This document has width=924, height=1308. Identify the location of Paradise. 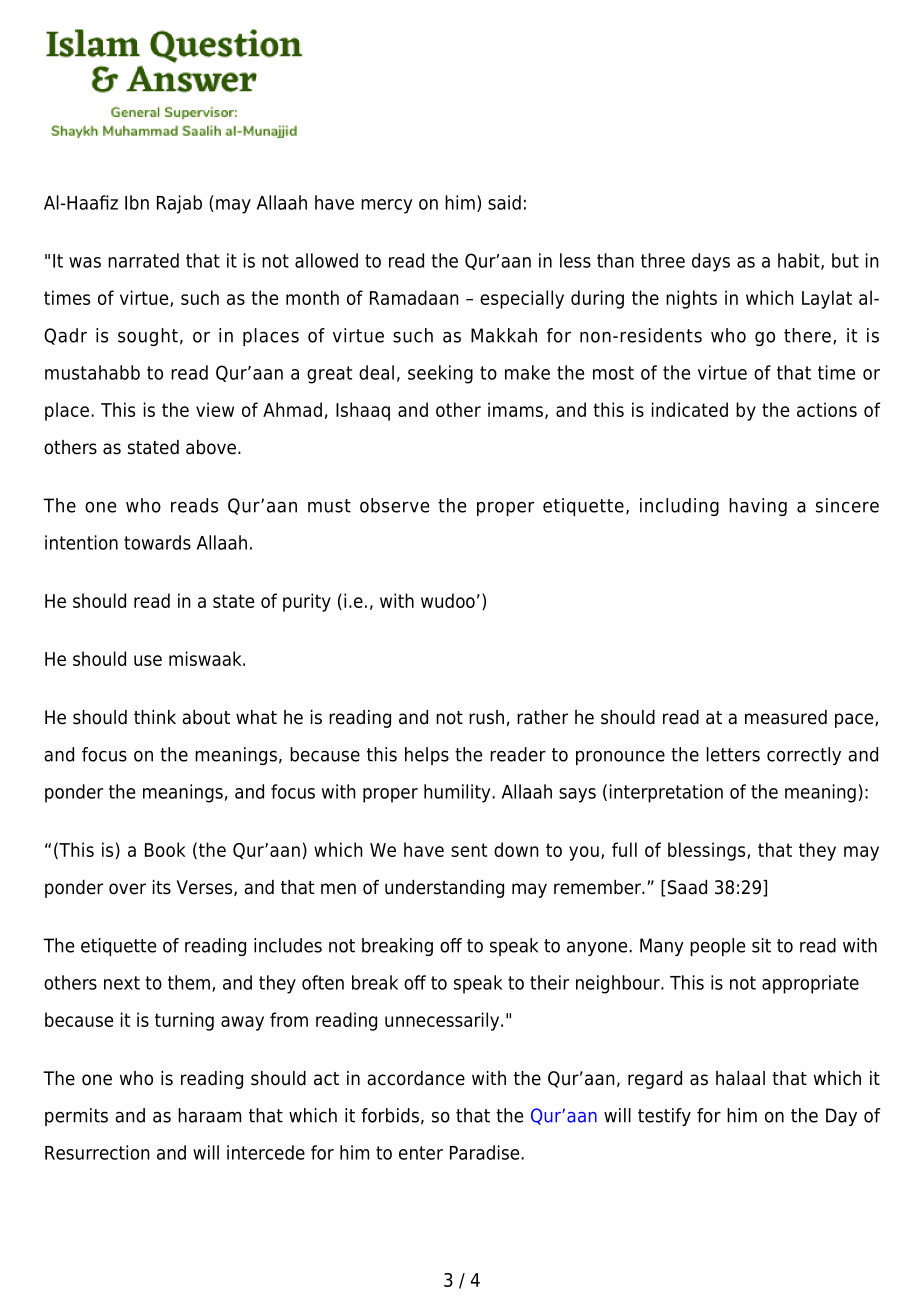
(486, 1152).
